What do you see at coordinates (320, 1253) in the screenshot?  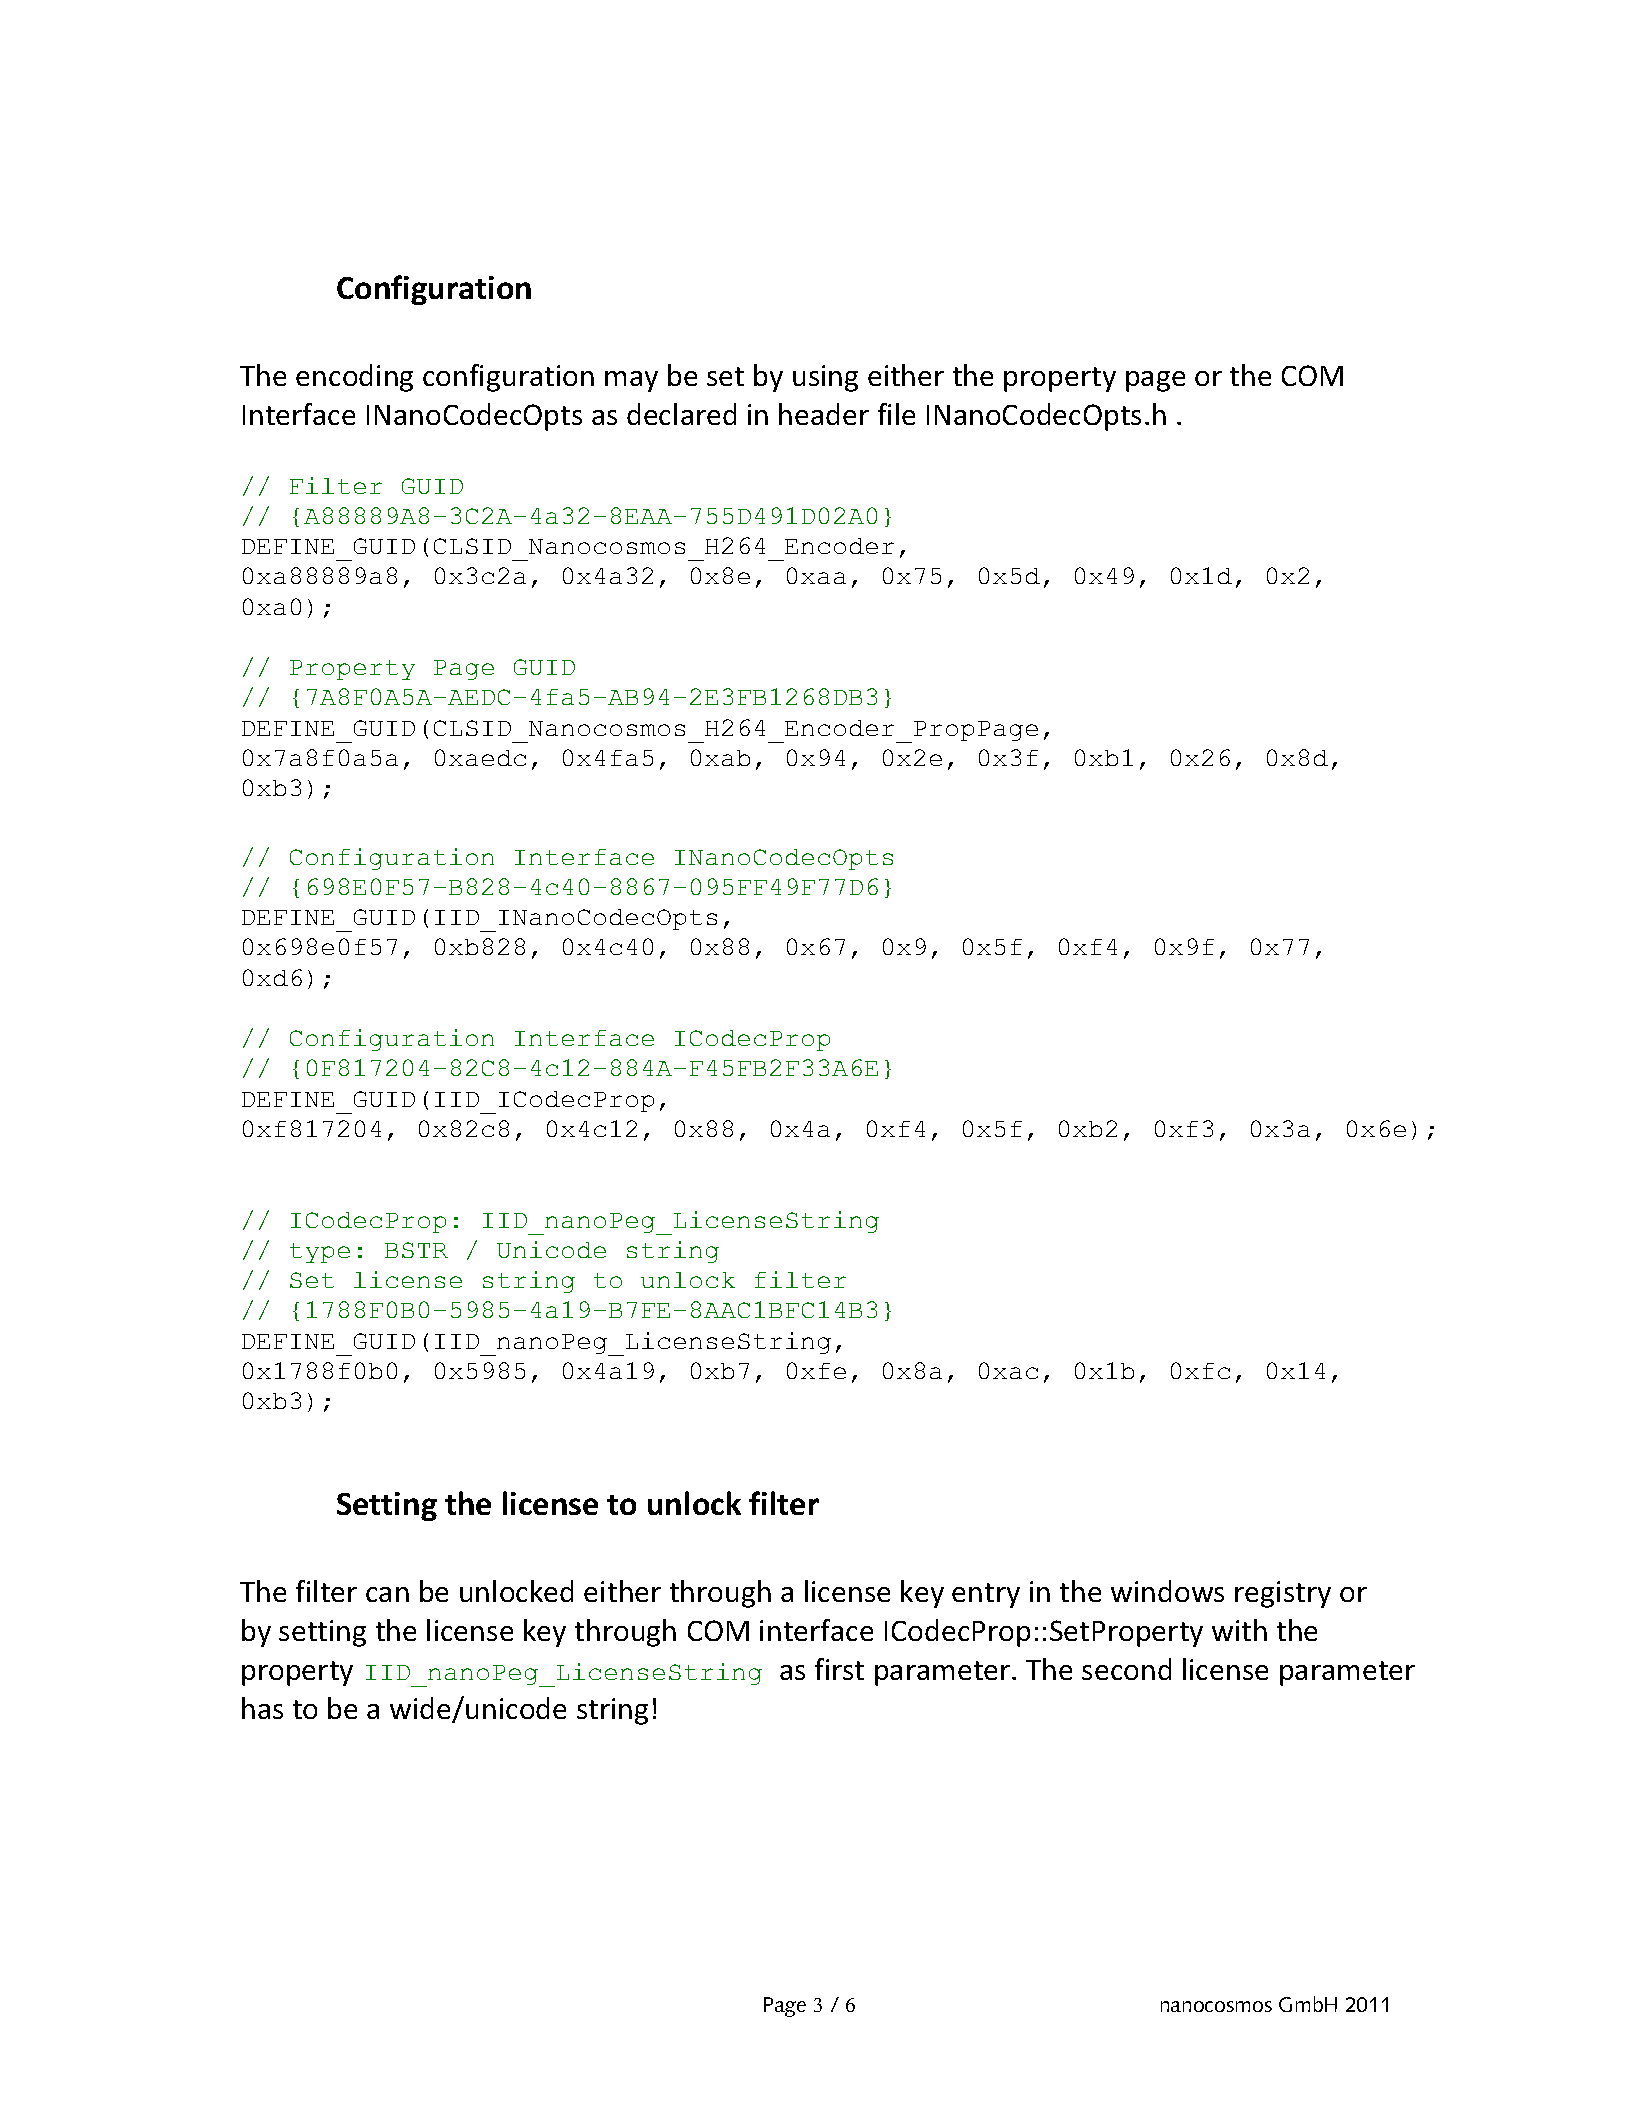 I see `type` at bounding box center [320, 1253].
